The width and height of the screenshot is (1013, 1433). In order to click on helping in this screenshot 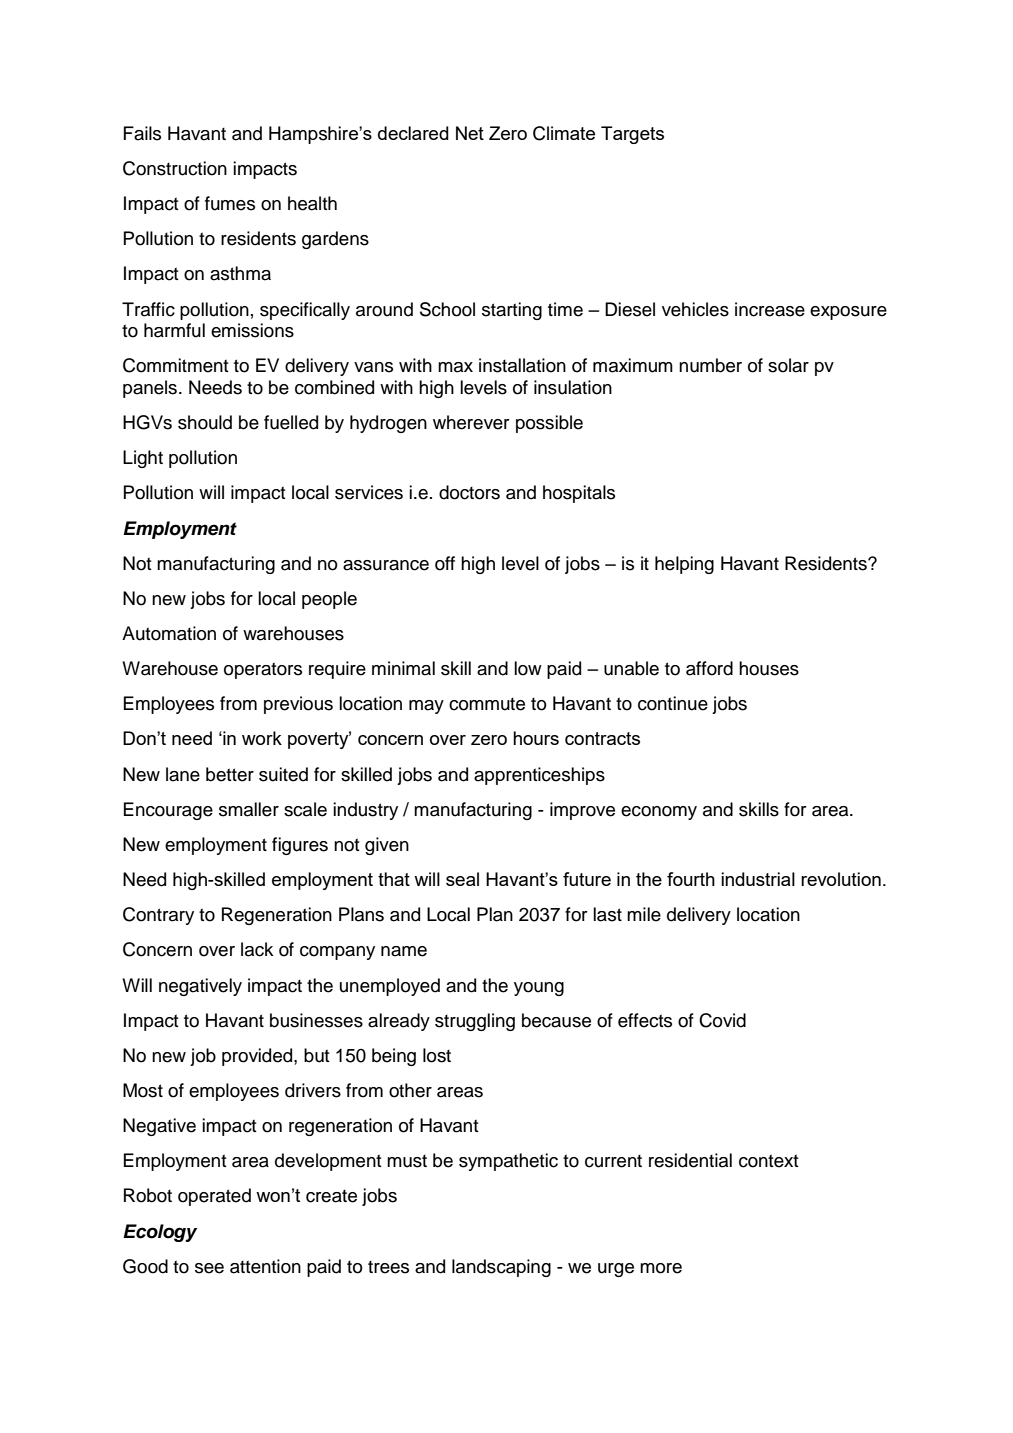, I will do `click(684, 565)`.
